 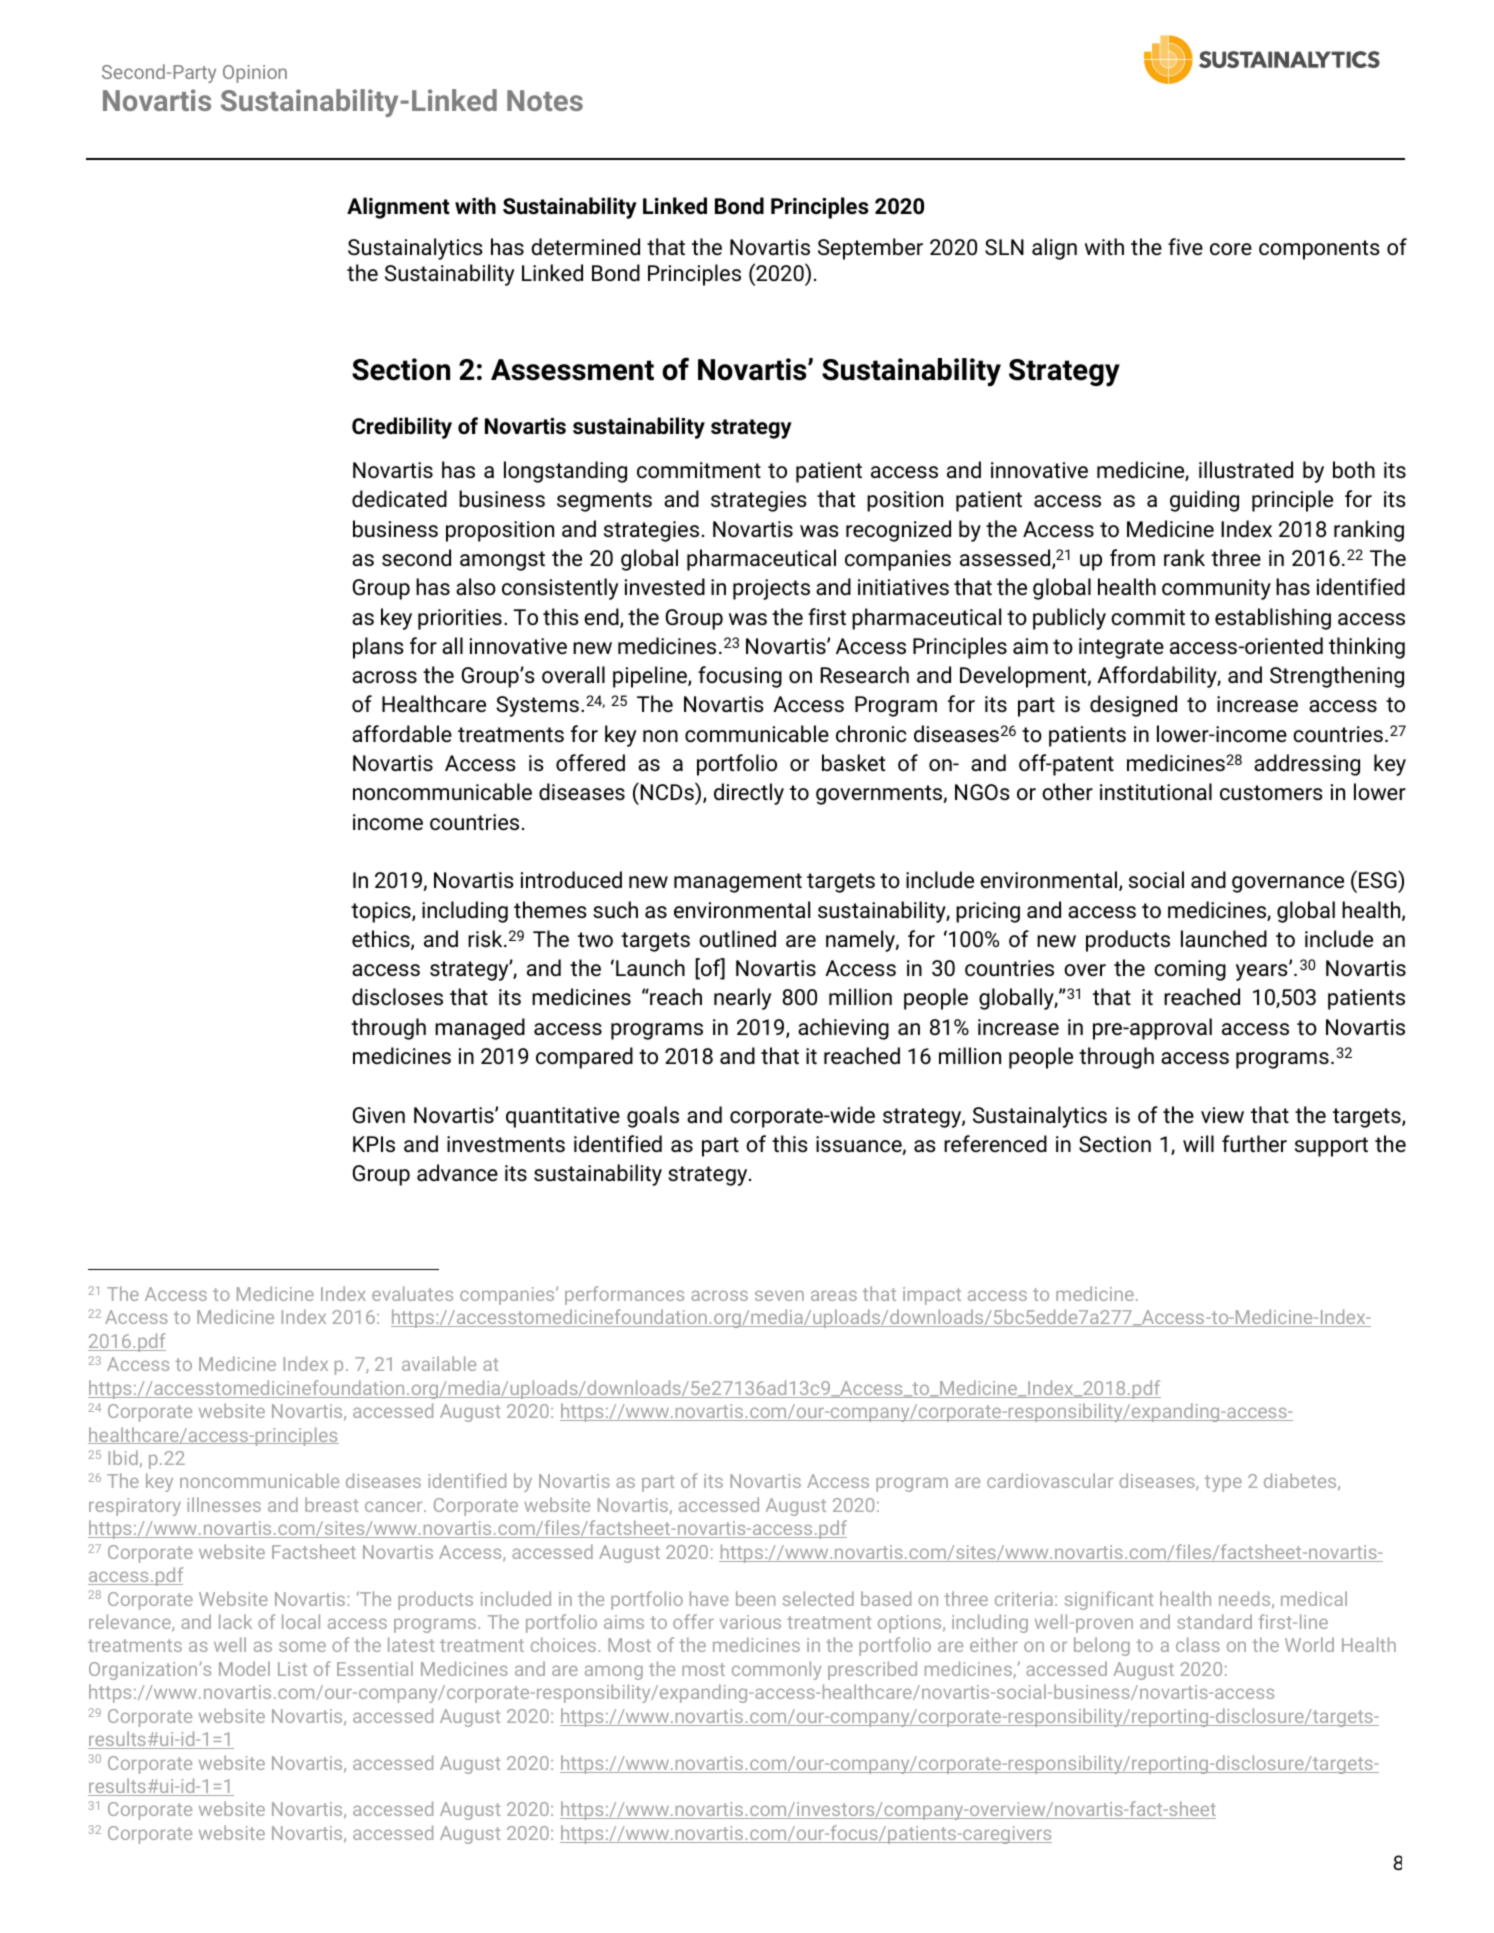 What do you see at coordinates (738, 883) in the screenshot?
I see `management` at bounding box center [738, 883].
